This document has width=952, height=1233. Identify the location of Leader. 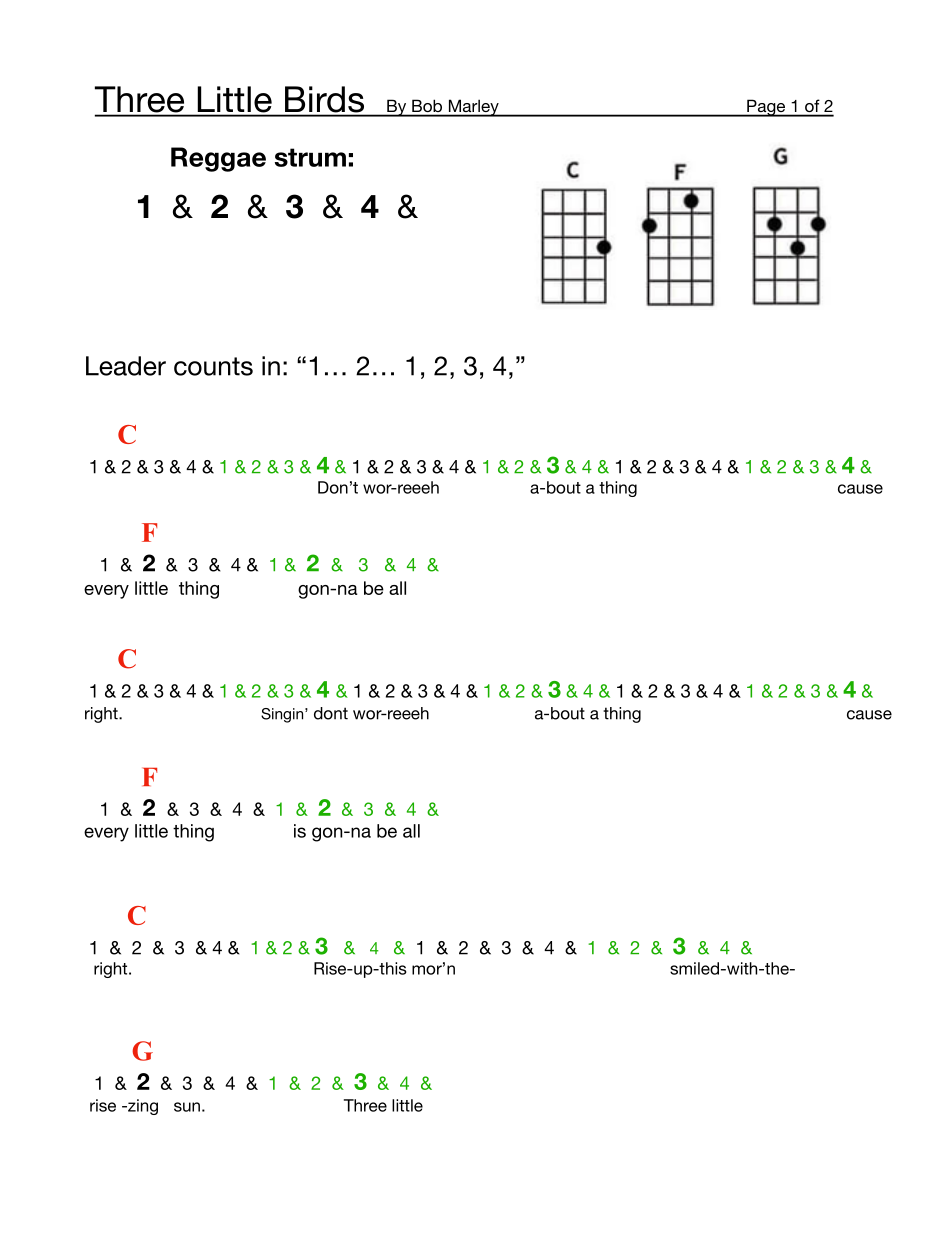
(126, 366).
